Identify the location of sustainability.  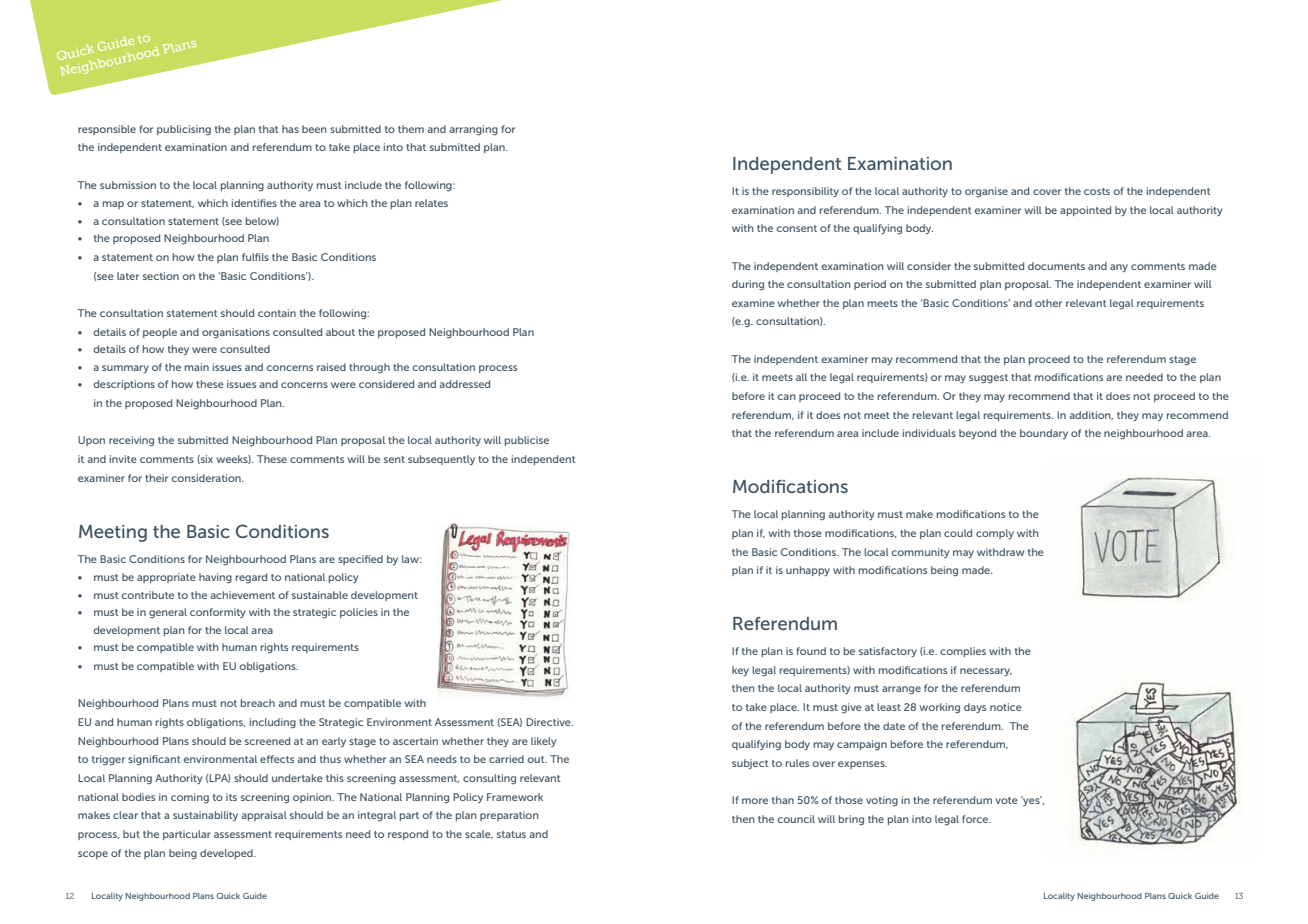
(205, 816).
